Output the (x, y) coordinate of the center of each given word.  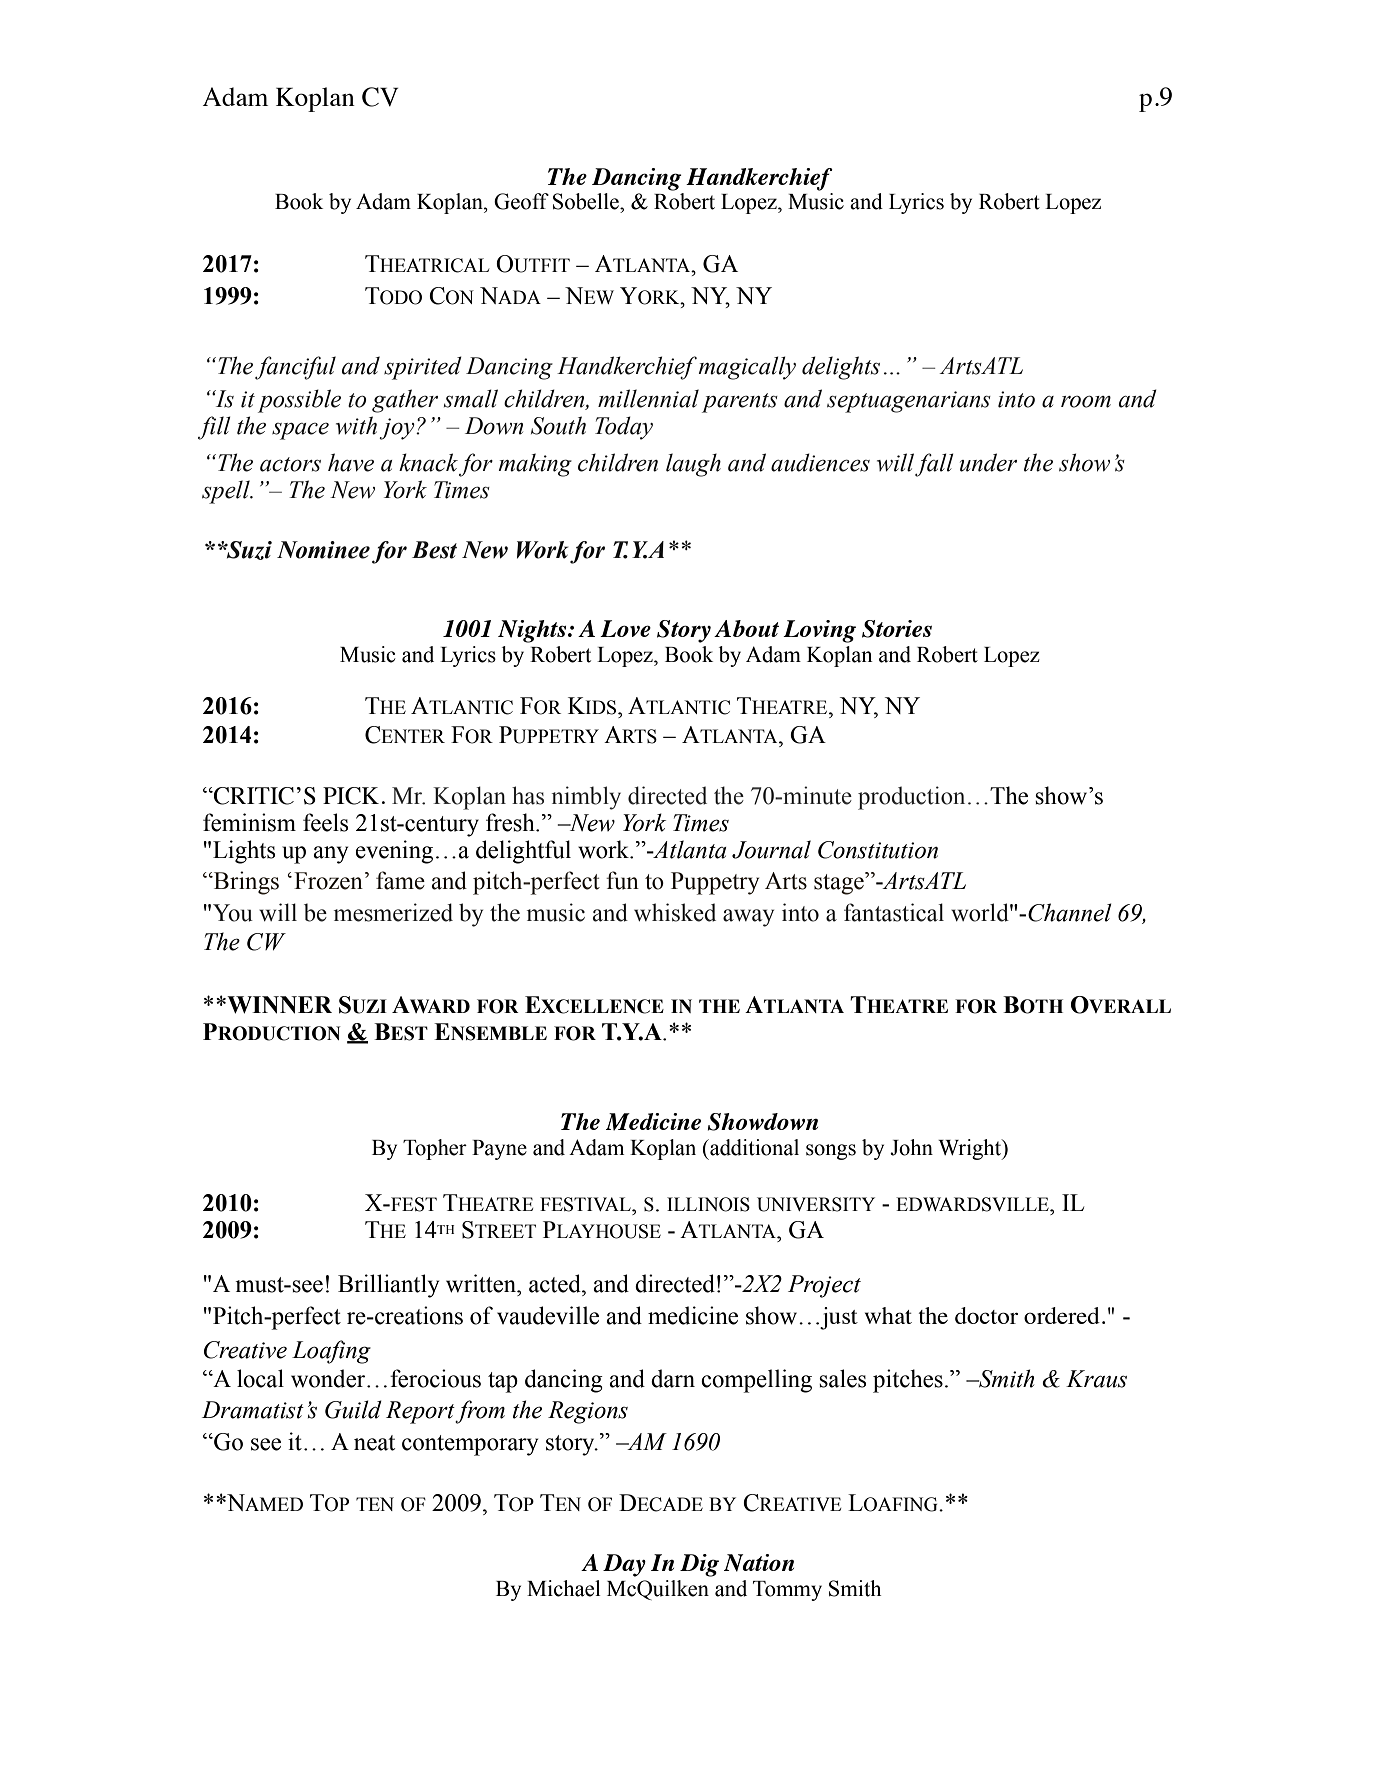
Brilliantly (388, 1286)
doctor (986, 1315)
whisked (675, 912)
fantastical (894, 912)
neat (374, 1443)
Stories (897, 629)
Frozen (328, 881)
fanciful (295, 368)
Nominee (323, 550)
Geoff (521, 201)
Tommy (787, 1591)
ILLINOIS (708, 1204)
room (1086, 401)
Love (625, 628)
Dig (699, 1565)
